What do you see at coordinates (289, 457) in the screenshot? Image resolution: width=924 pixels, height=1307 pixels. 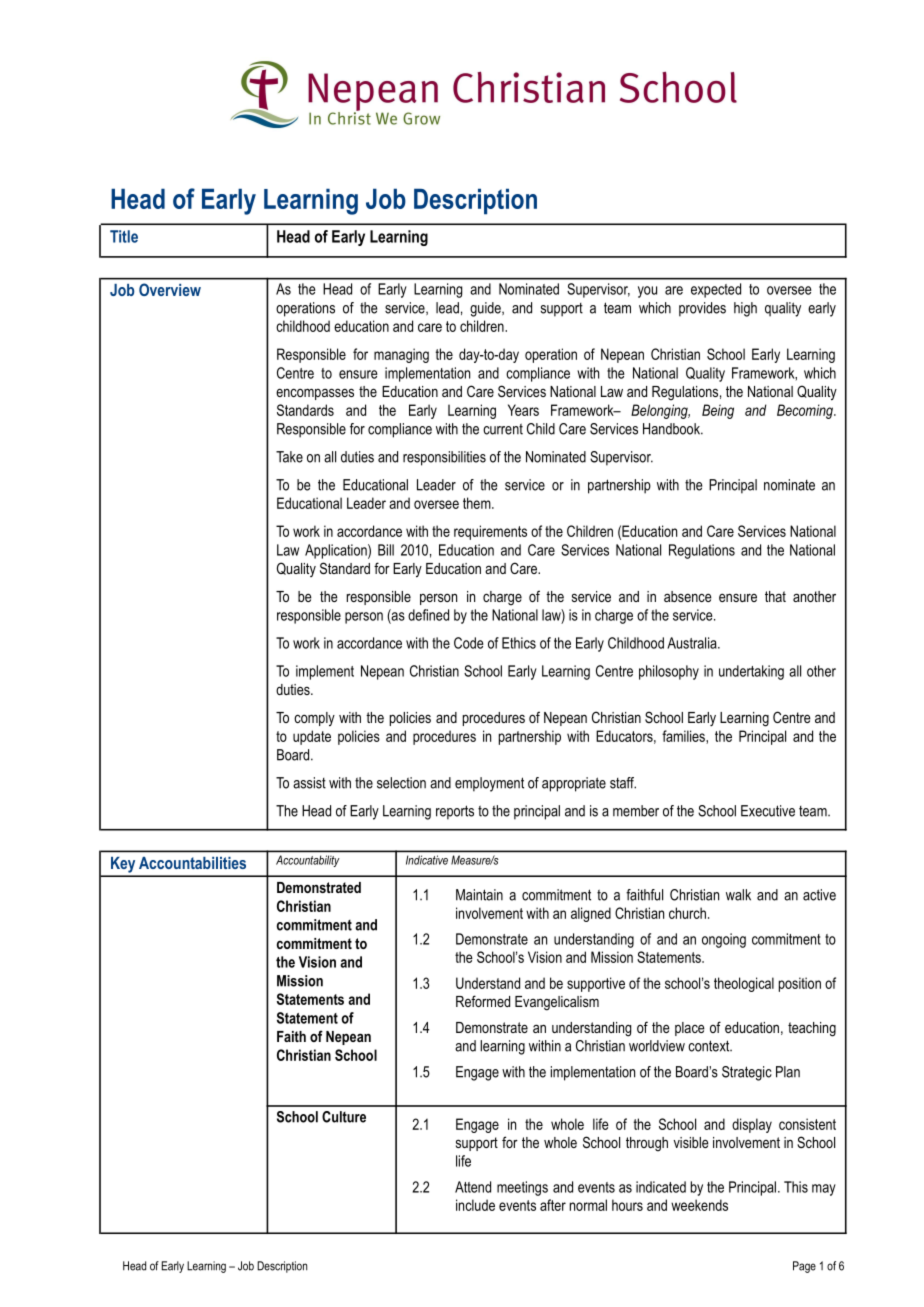 I see `Take` at bounding box center [289, 457].
